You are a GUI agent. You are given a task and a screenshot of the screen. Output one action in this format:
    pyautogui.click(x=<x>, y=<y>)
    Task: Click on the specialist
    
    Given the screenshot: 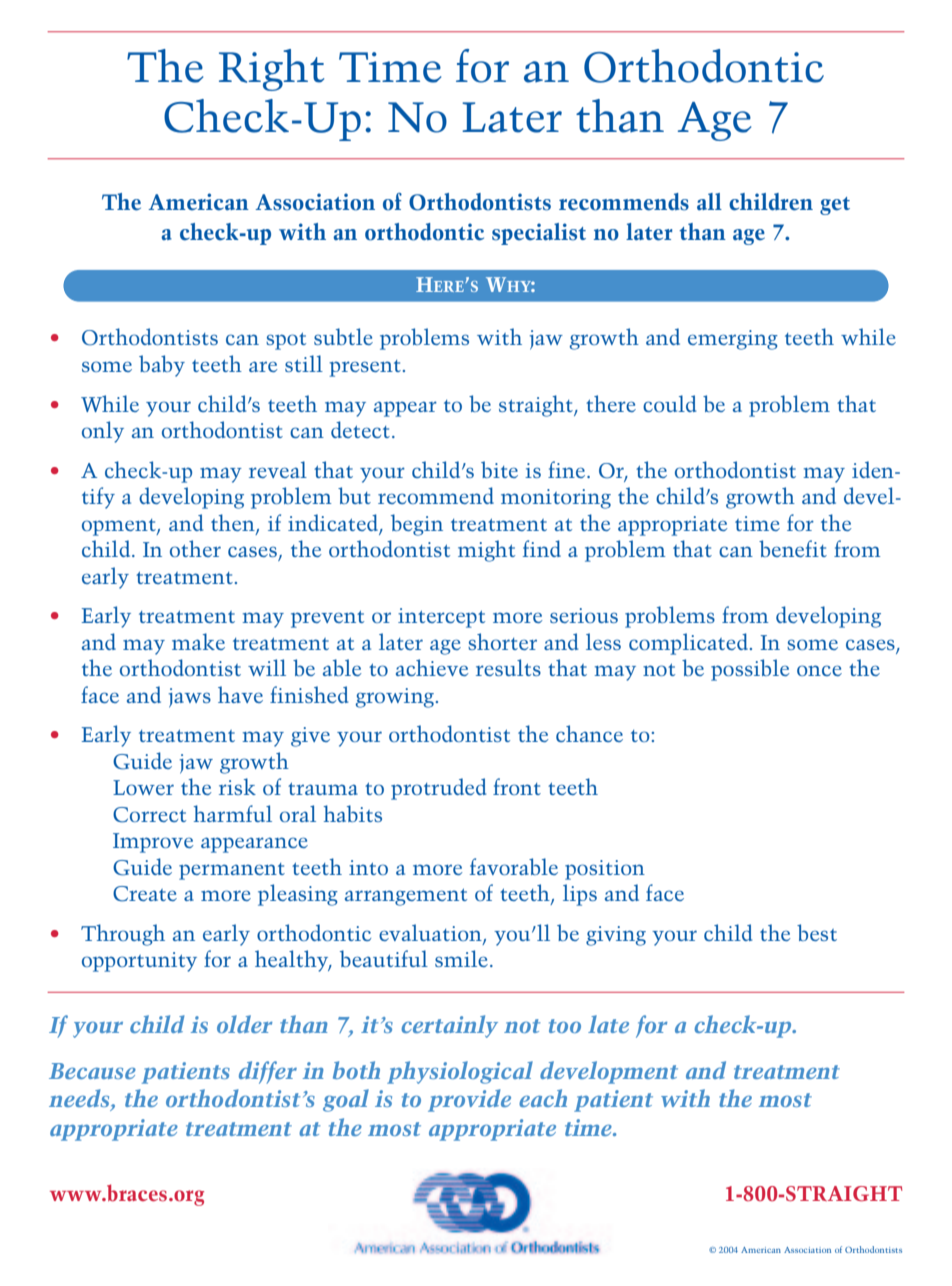 What is the action you would take?
    pyautogui.click(x=539, y=234)
